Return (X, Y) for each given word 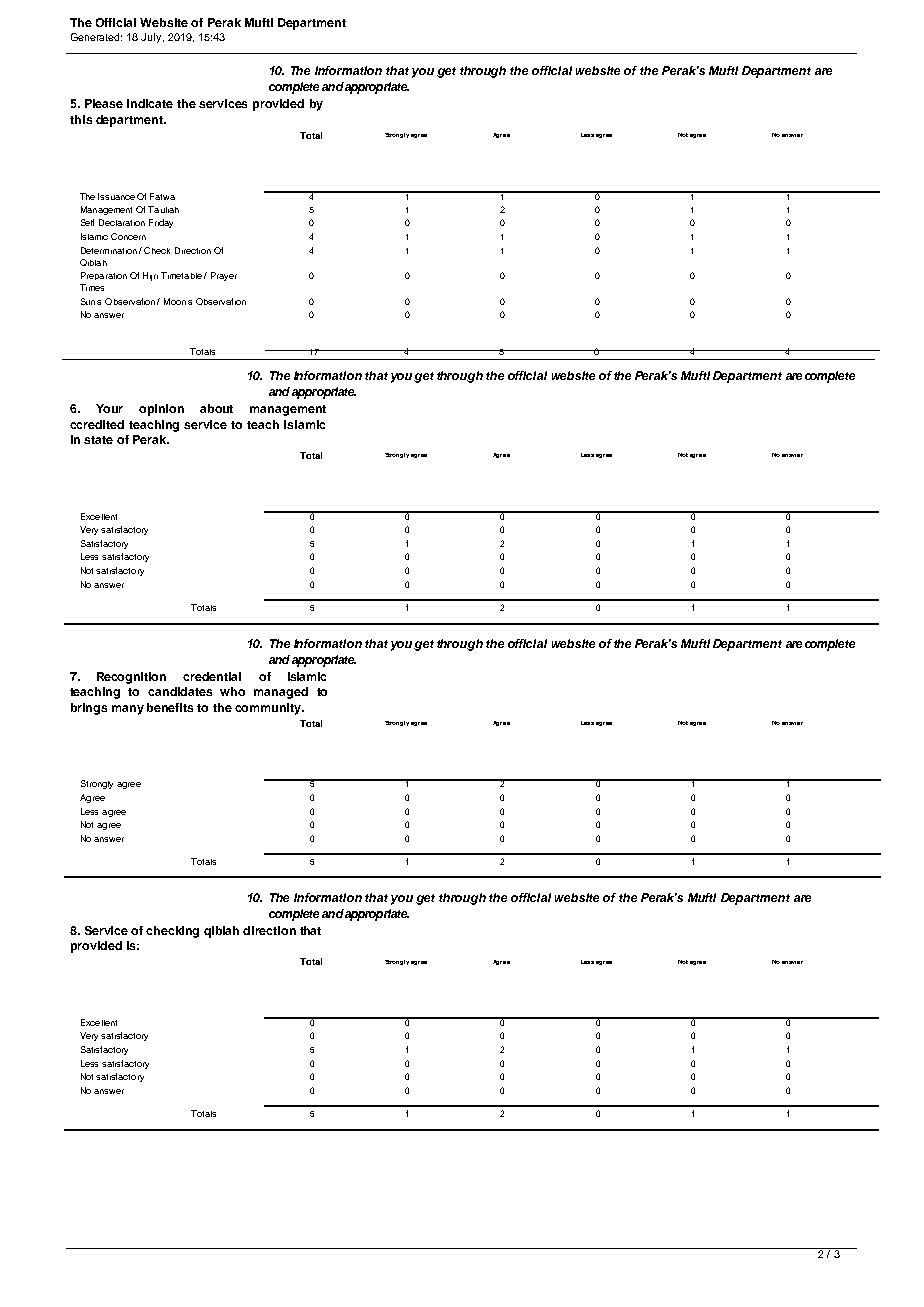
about (216, 408)
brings (89, 709)
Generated (96, 37)
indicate (150, 103)
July (152, 38)
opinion (161, 410)
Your (109, 408)
